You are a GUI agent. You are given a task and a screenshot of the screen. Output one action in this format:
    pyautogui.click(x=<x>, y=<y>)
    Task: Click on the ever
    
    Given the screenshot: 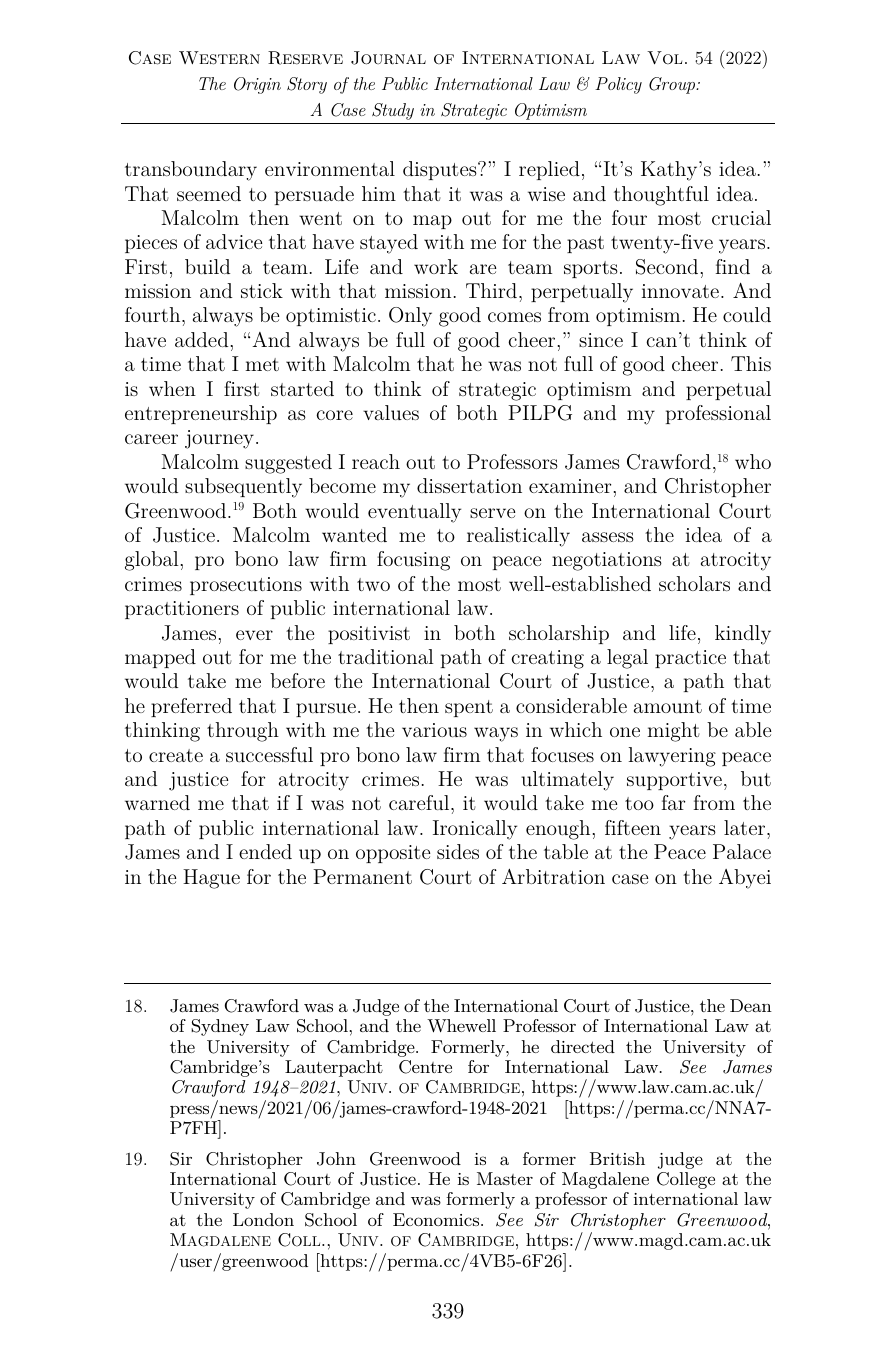 What is the action you would take?
    pyautogui.click(x=254, y=635)
